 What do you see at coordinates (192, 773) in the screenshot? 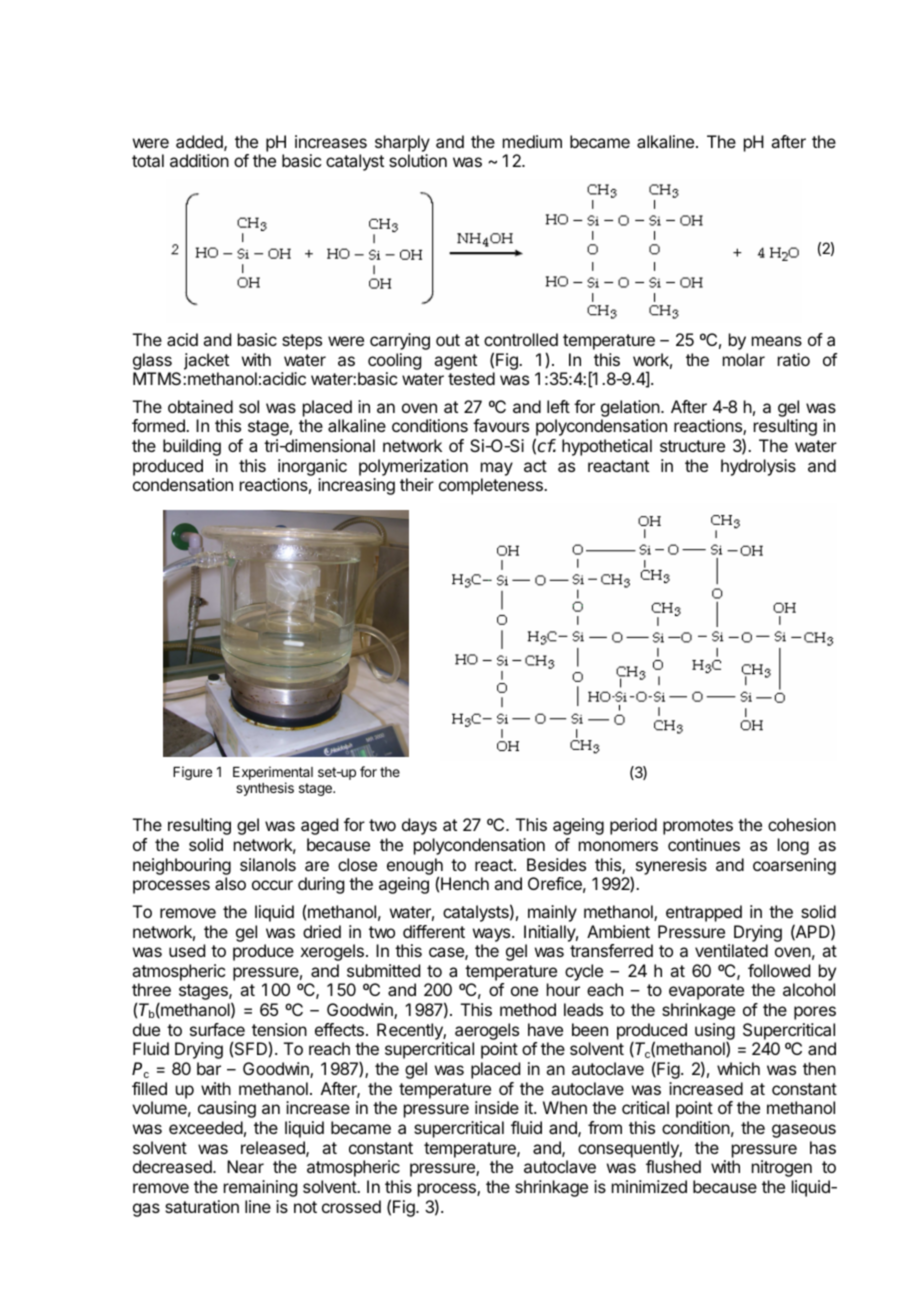
I see `Figure` at bounding box center [192, 773].
